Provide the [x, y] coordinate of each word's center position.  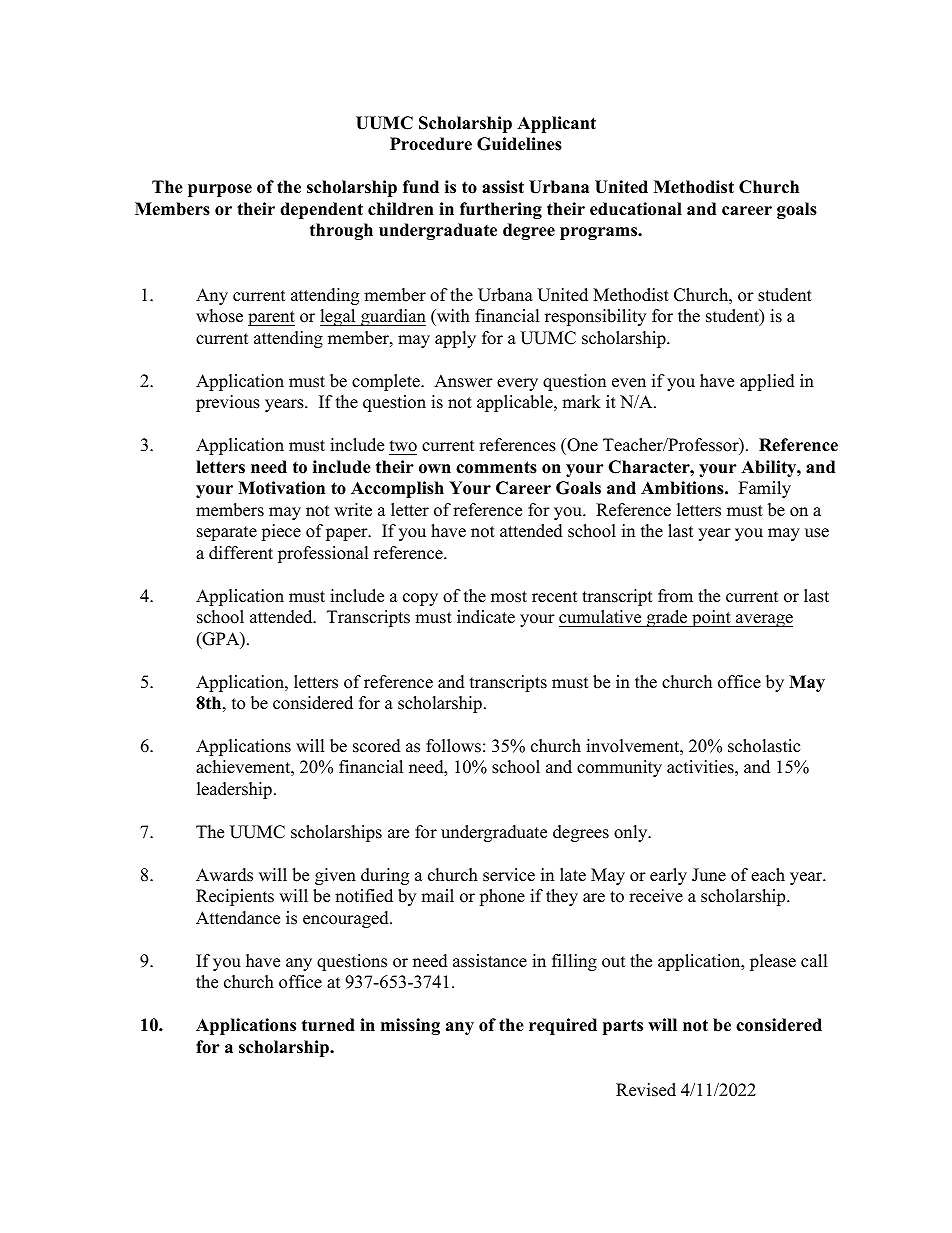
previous [228, 403]
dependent [321, 210]
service [509, 875]
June [709, 875]
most [509, 597]
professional [323, 554]
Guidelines [519, 144]
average [763, 620]
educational [636, 209]
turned [328, 1025]
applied [767, 382]
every [517, 384]
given [335, 876]
